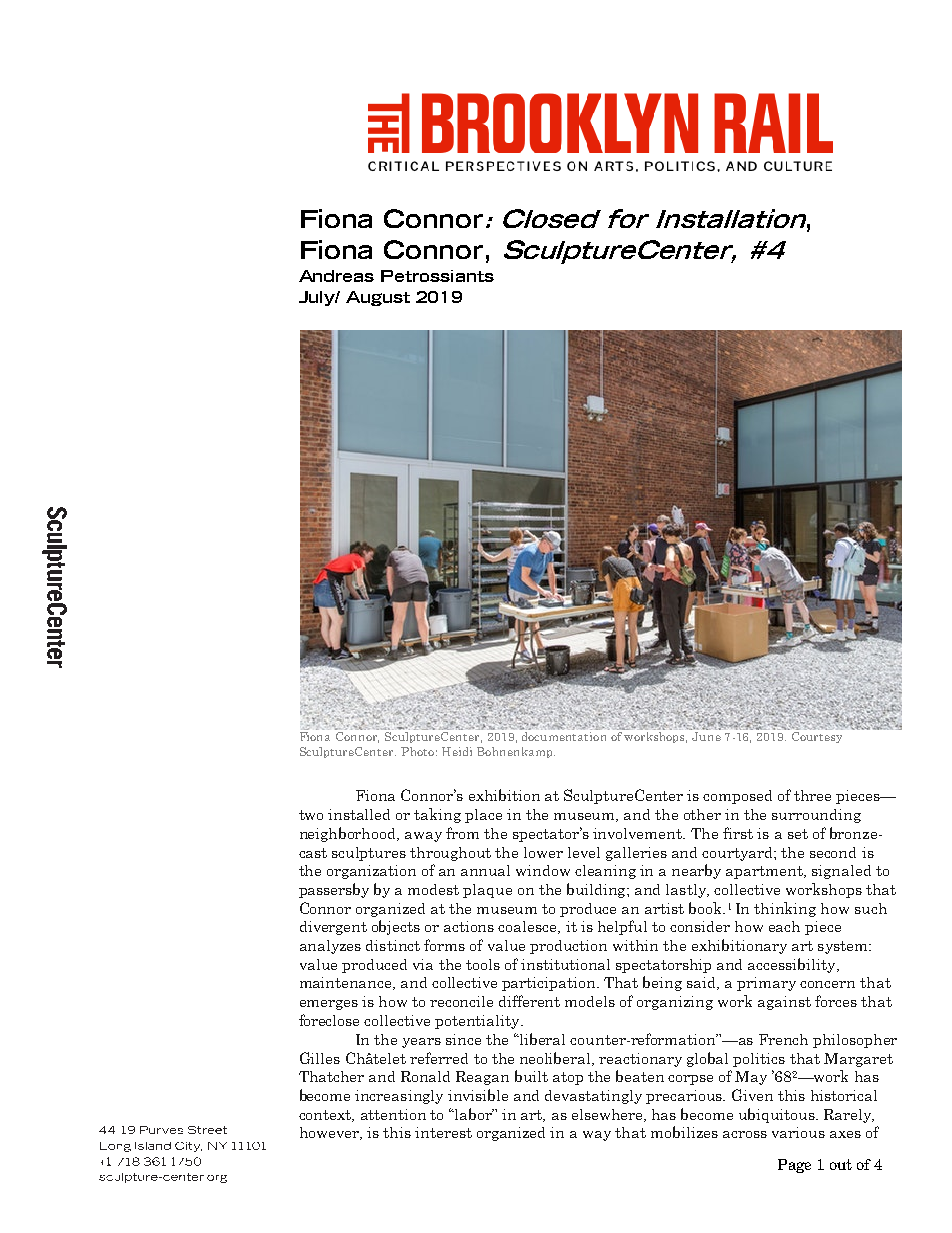  I want to click on Courtesy, so click(817, 737).
